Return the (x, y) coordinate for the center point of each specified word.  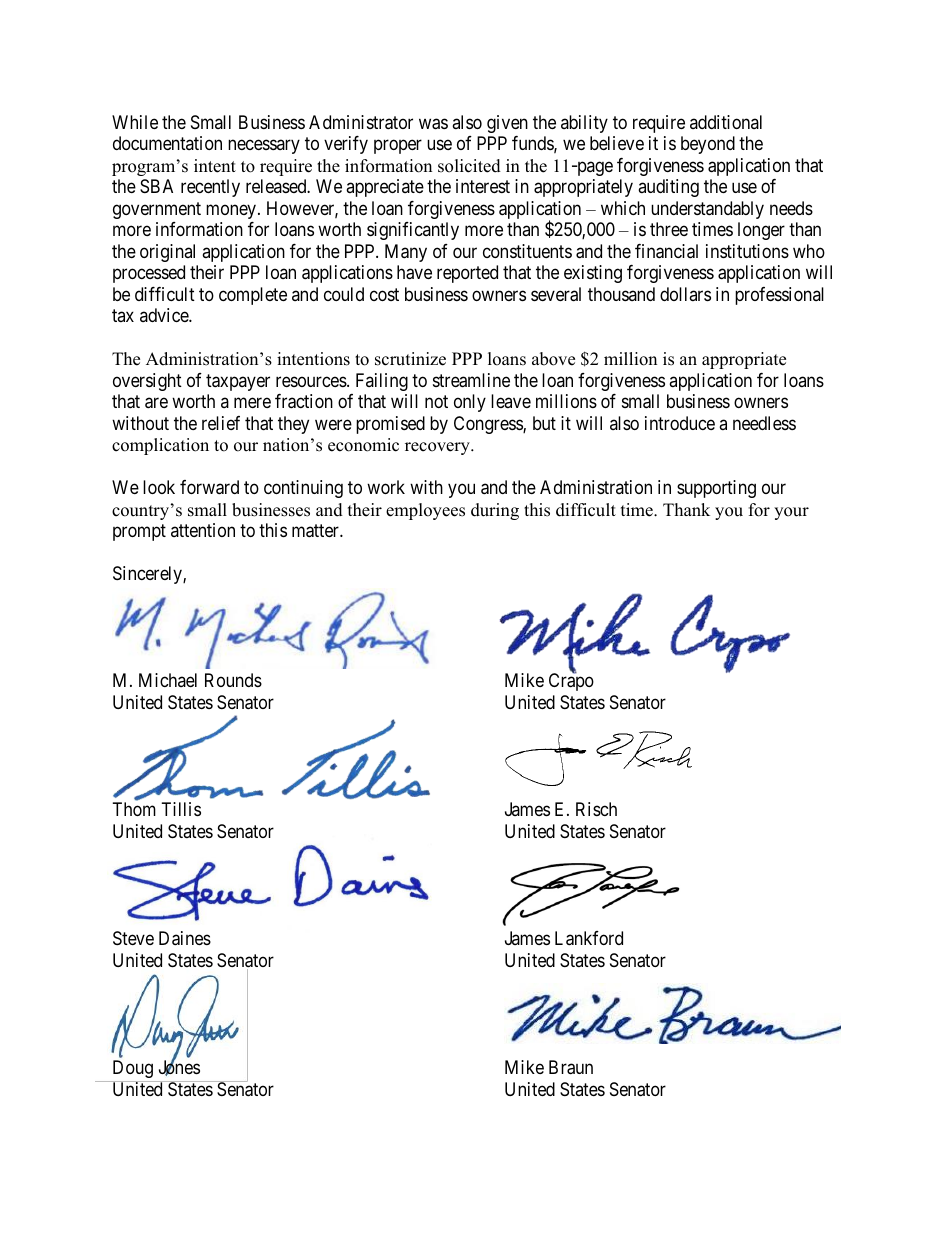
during (495, 511)
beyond (708, 145)
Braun (571, 1067)
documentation (167, 143)
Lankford (589, 938)
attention (203, 530)
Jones (179, 1068)
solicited (469, 166)
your (791, 513)
